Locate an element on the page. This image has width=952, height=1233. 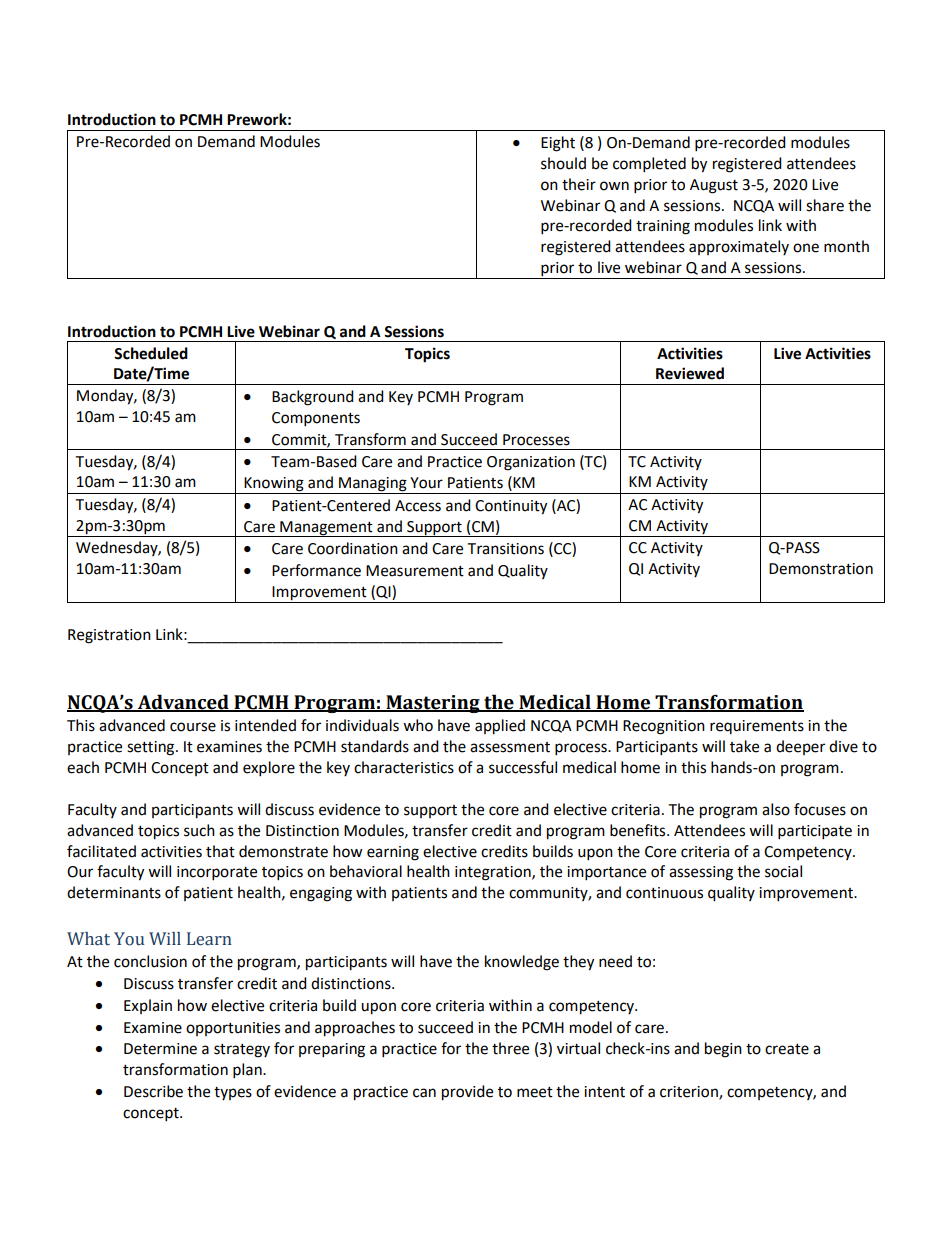
such is located at coordinates (199, 830).
